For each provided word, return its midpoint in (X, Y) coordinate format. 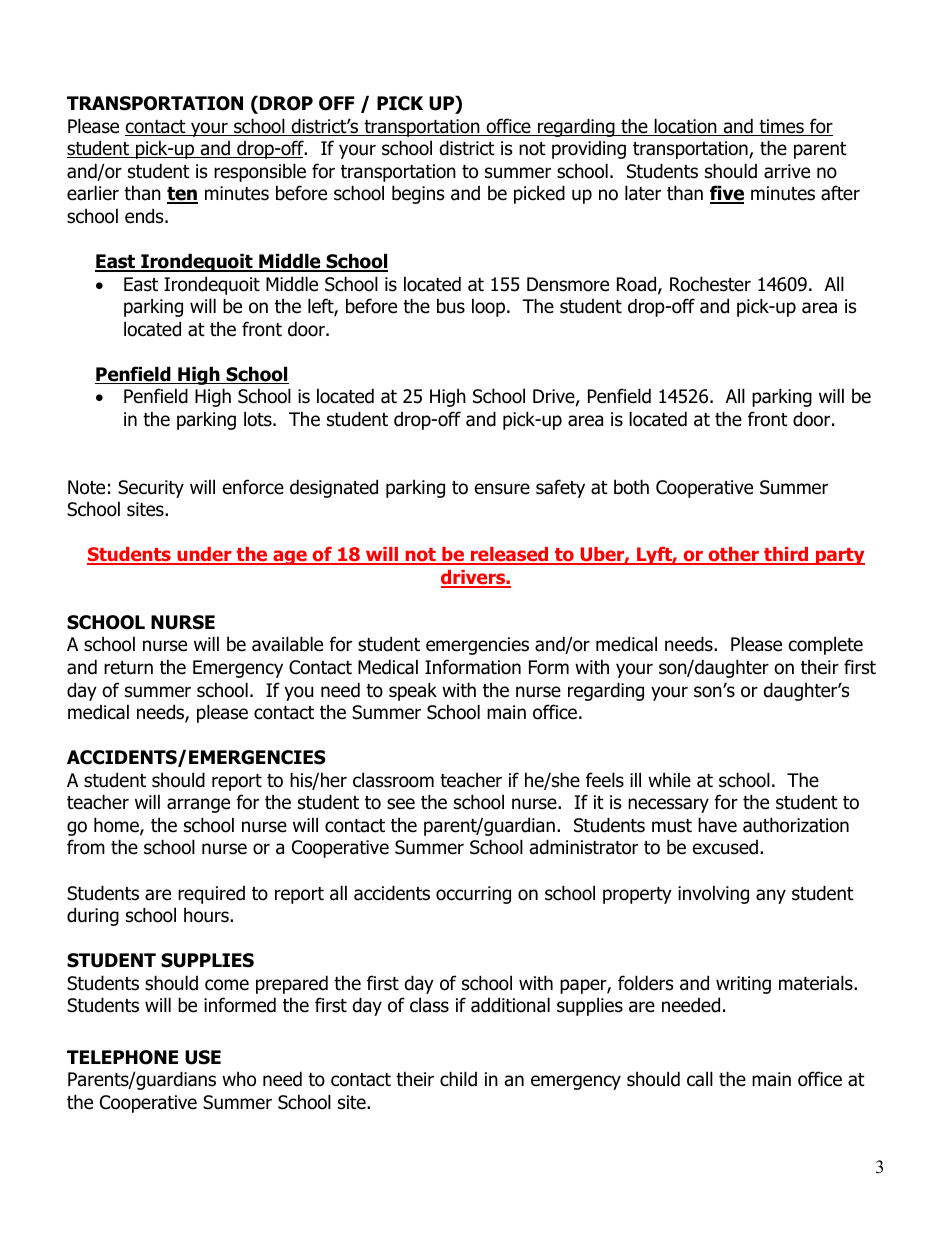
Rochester (710, 284)
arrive (787, 171)
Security (151, 489)
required (211, 895)
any (771, 896)
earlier (93, 193)
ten (182, 195)
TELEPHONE (122, 1057)
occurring (473, 895)
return (128, 668)
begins (418, 194)
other (733, 556)
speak (413, 691)
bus (451, 306)
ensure (502, 489)
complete (826, 645)
